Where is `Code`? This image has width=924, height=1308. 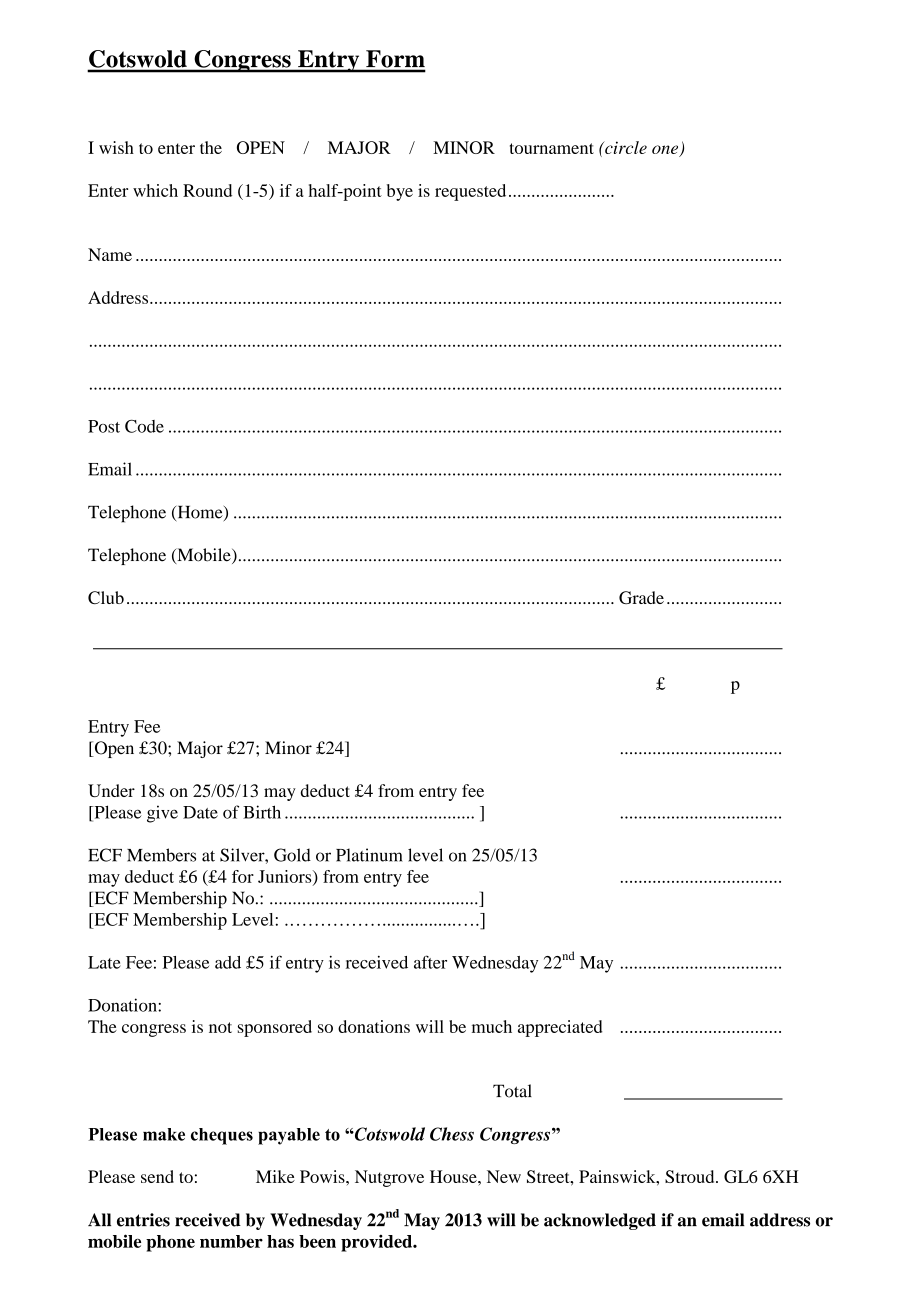 Code is located at coordinates (144, 426).
